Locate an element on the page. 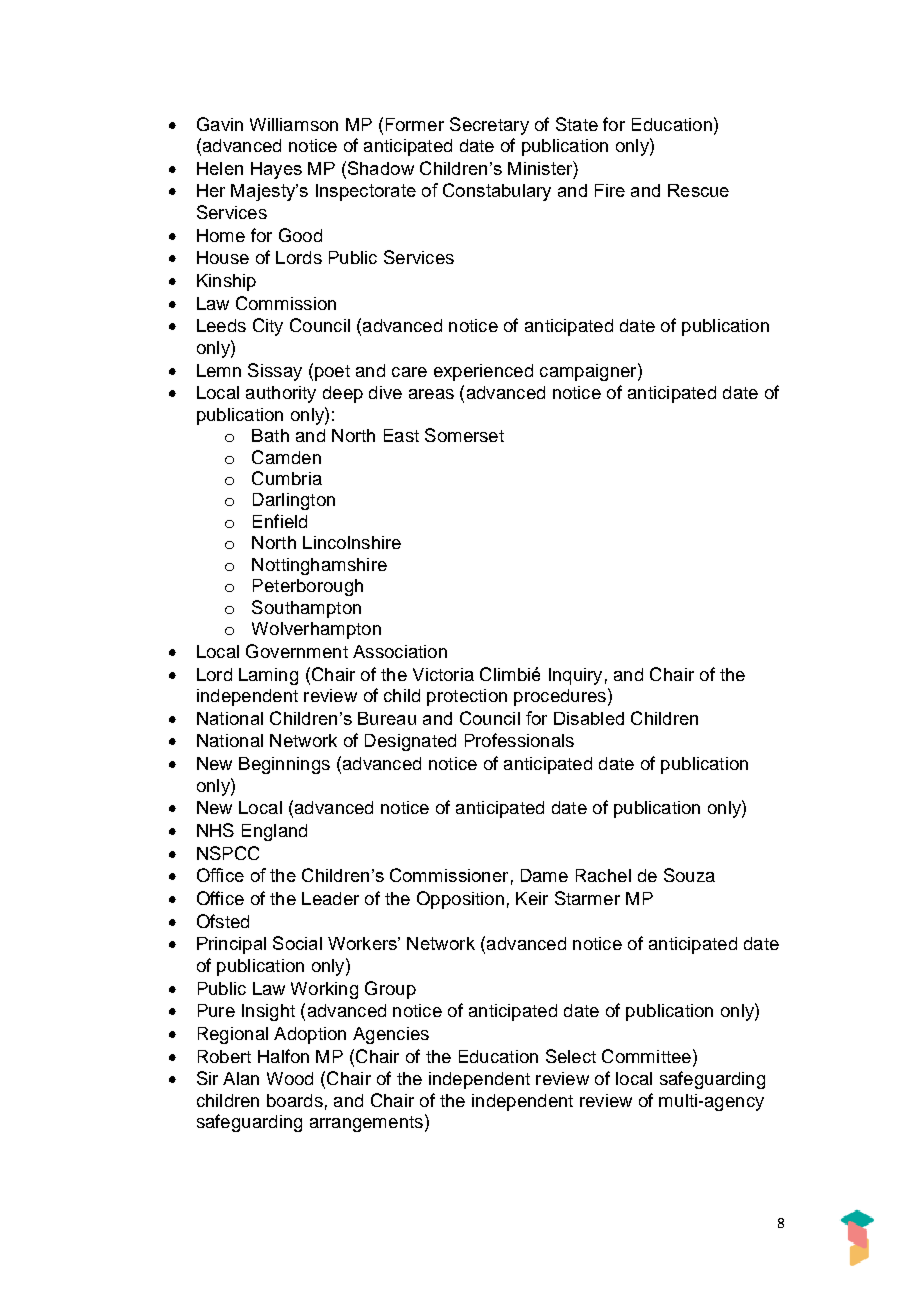 The image size is (924, 1308). Disabled is located at coordinates (589, 718).
